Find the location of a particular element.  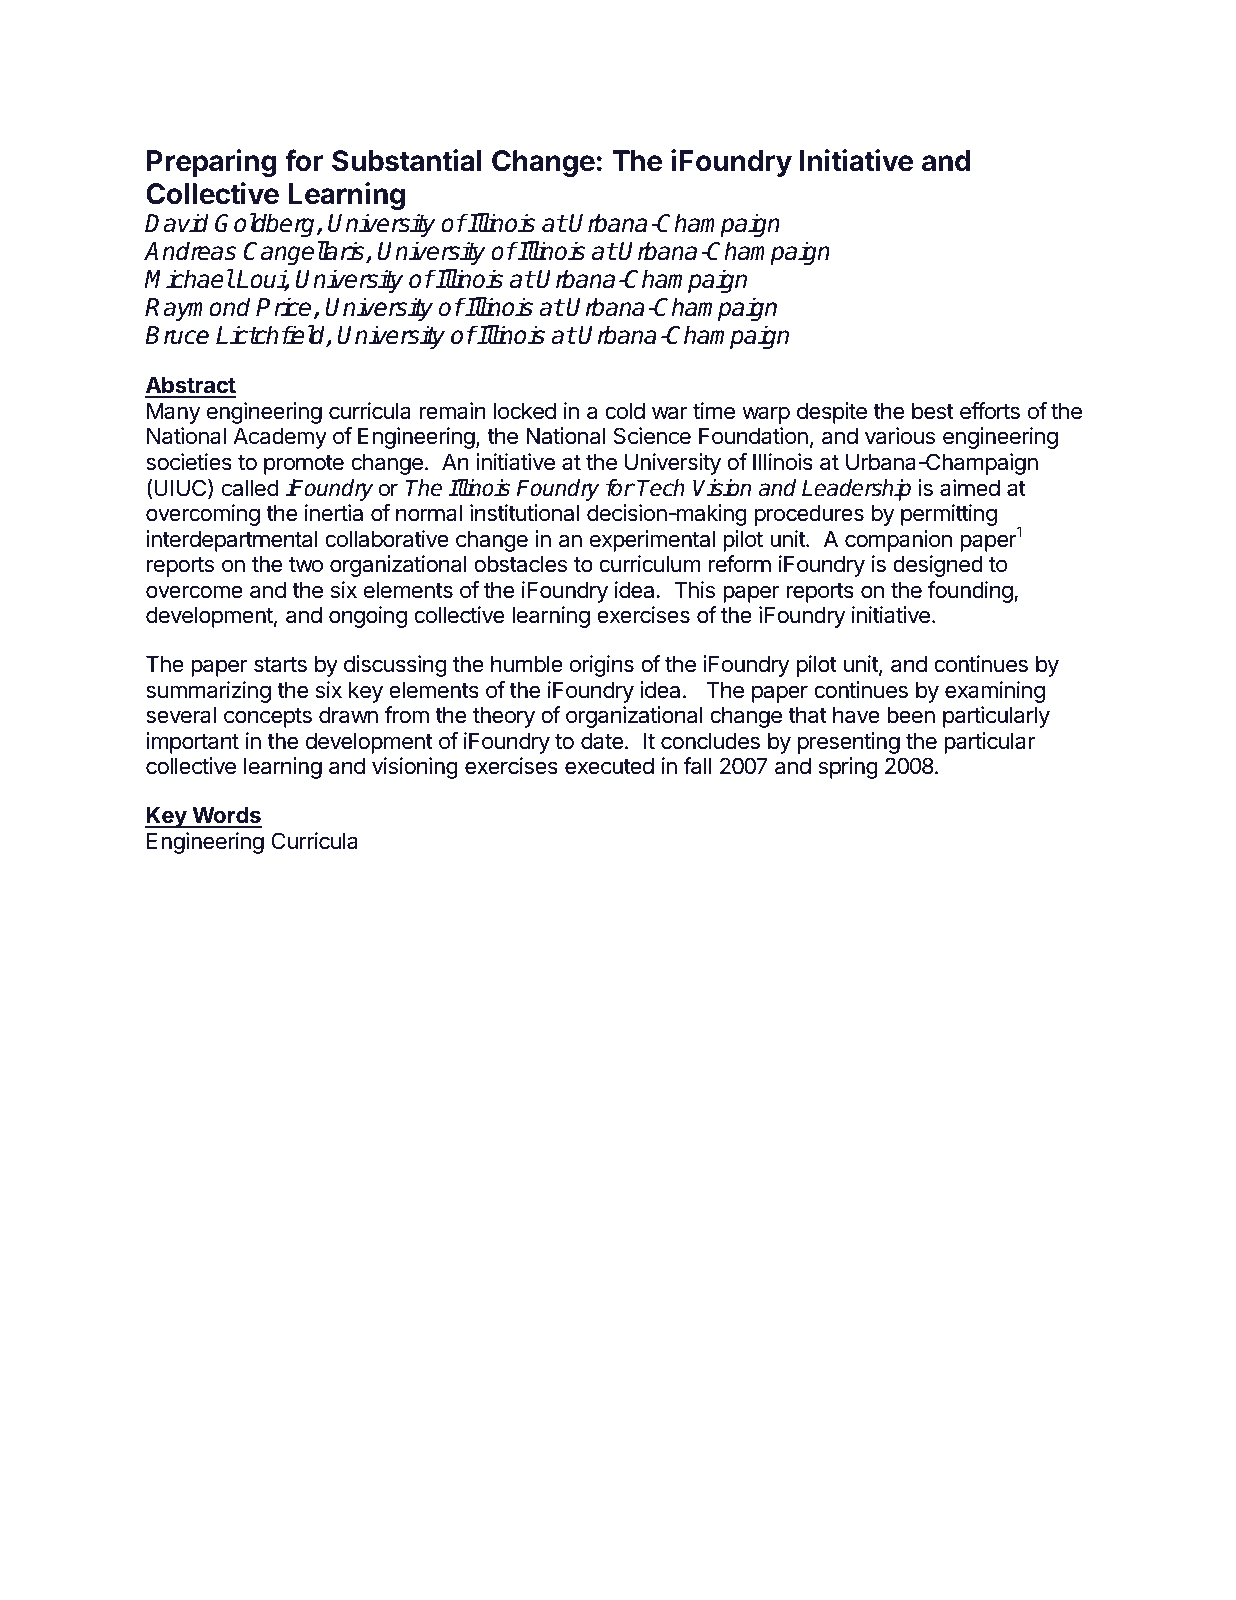

best is located at coordinates (933, 411).
